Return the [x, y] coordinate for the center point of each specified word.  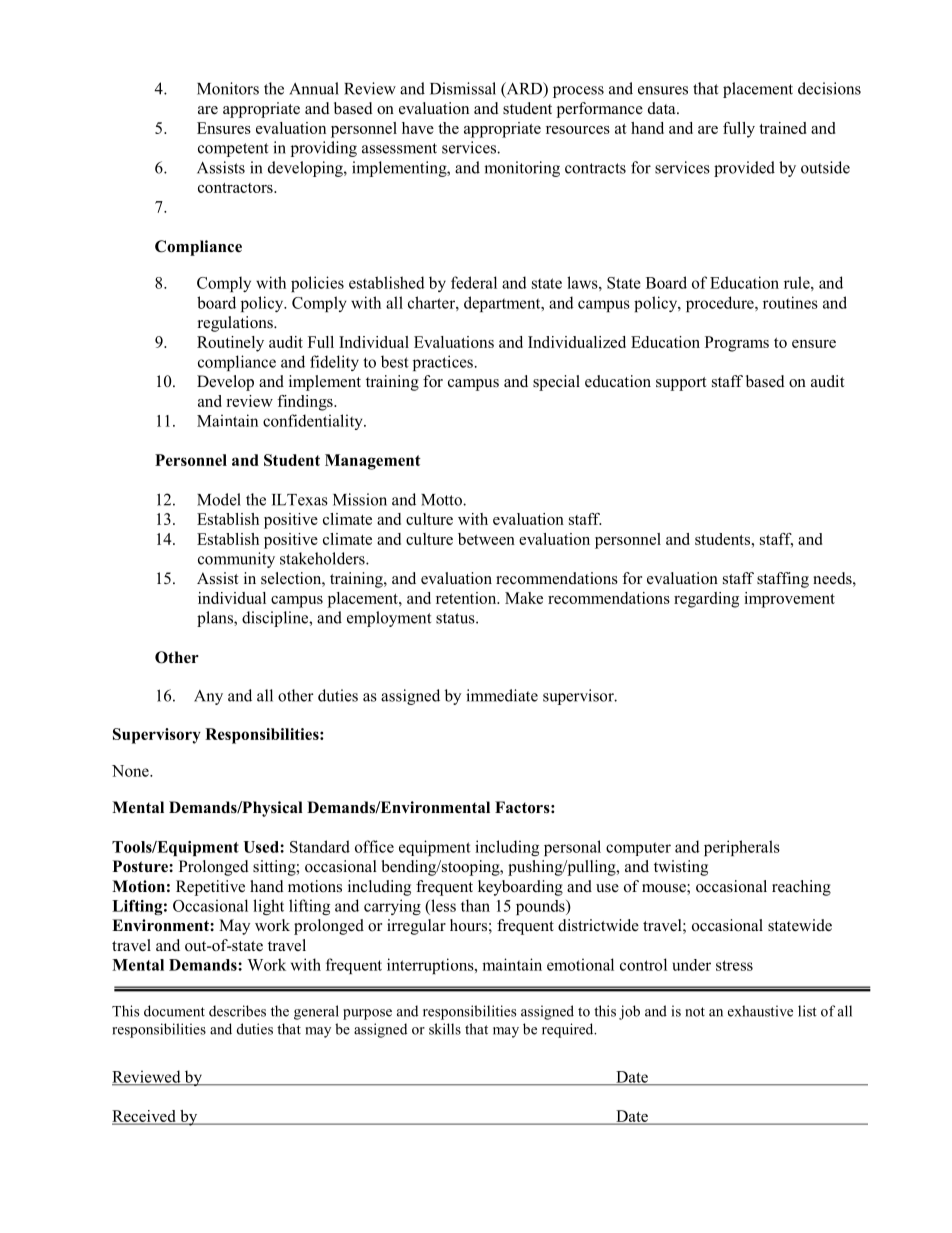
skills [445, 1029]
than [475, 905]
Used [262, 847]
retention [467, 598]
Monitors [228, 88]
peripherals [742, 848]
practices [443, 363]
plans [216, 619]
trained [782, 128]
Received [145, 1117]
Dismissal [463, 88]
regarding [706, 600]
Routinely [230, 344]
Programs [737, 344]
